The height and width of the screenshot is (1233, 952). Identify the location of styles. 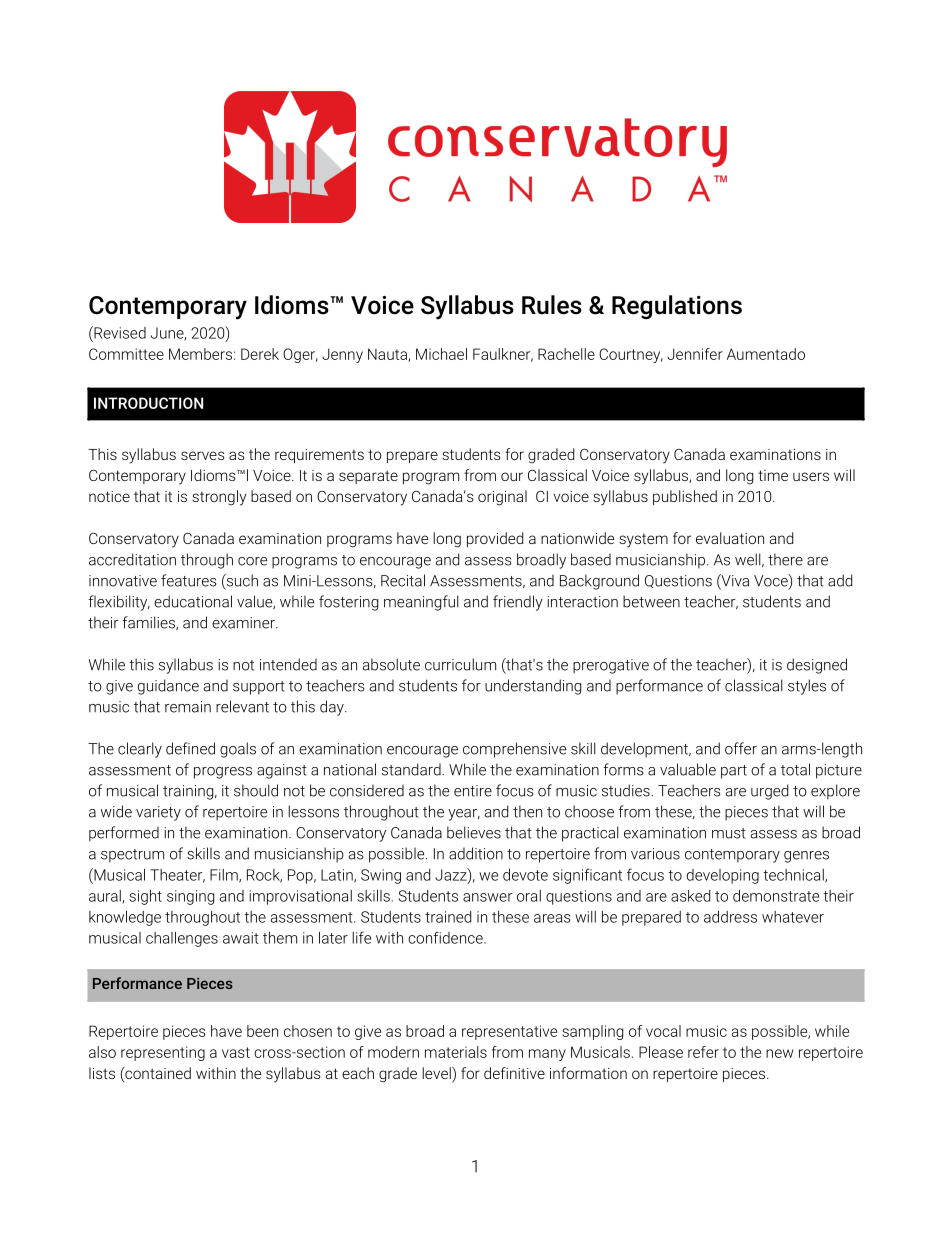
(807, 687).
